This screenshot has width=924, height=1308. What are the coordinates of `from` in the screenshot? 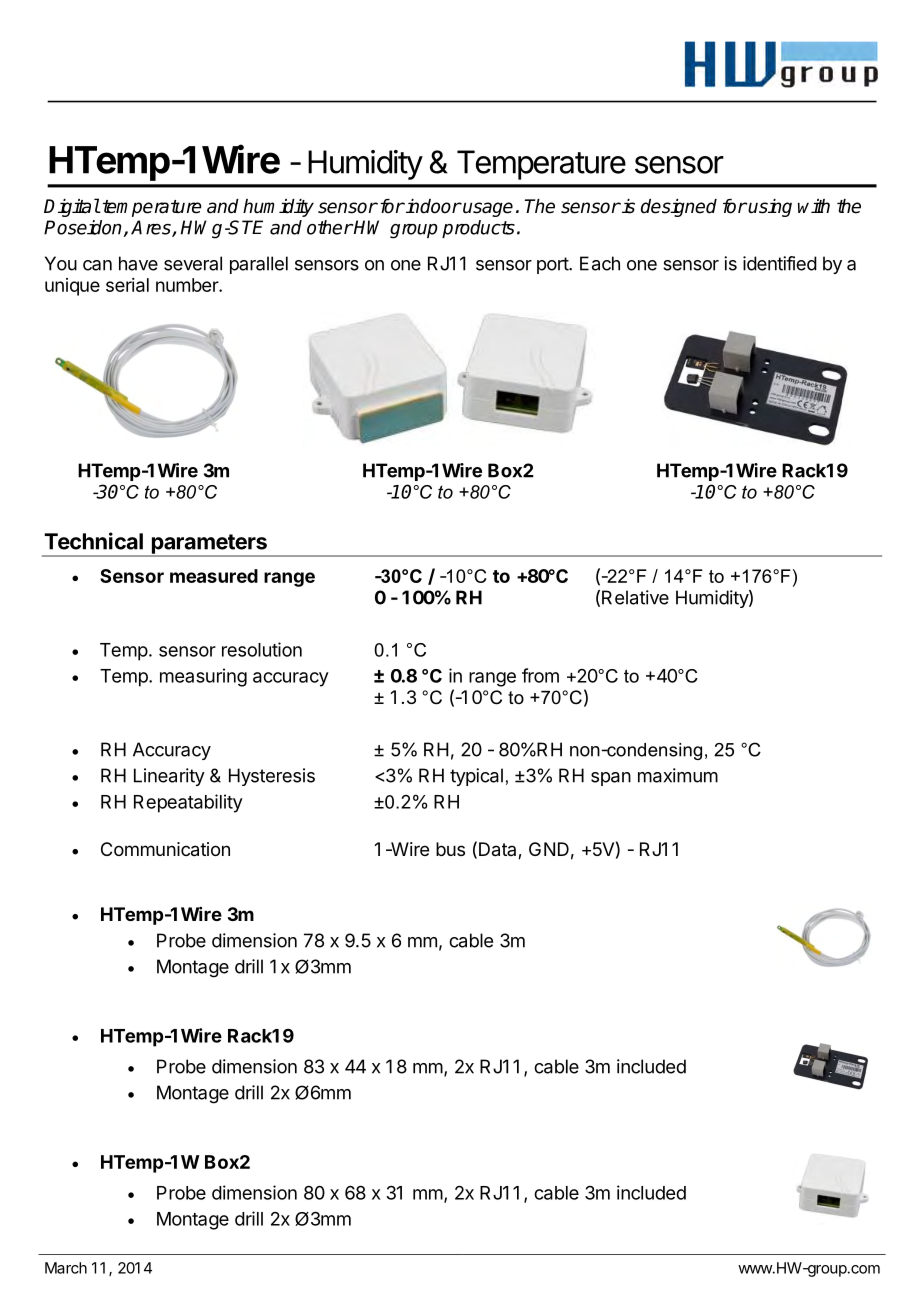 It's located at (540, 675).
